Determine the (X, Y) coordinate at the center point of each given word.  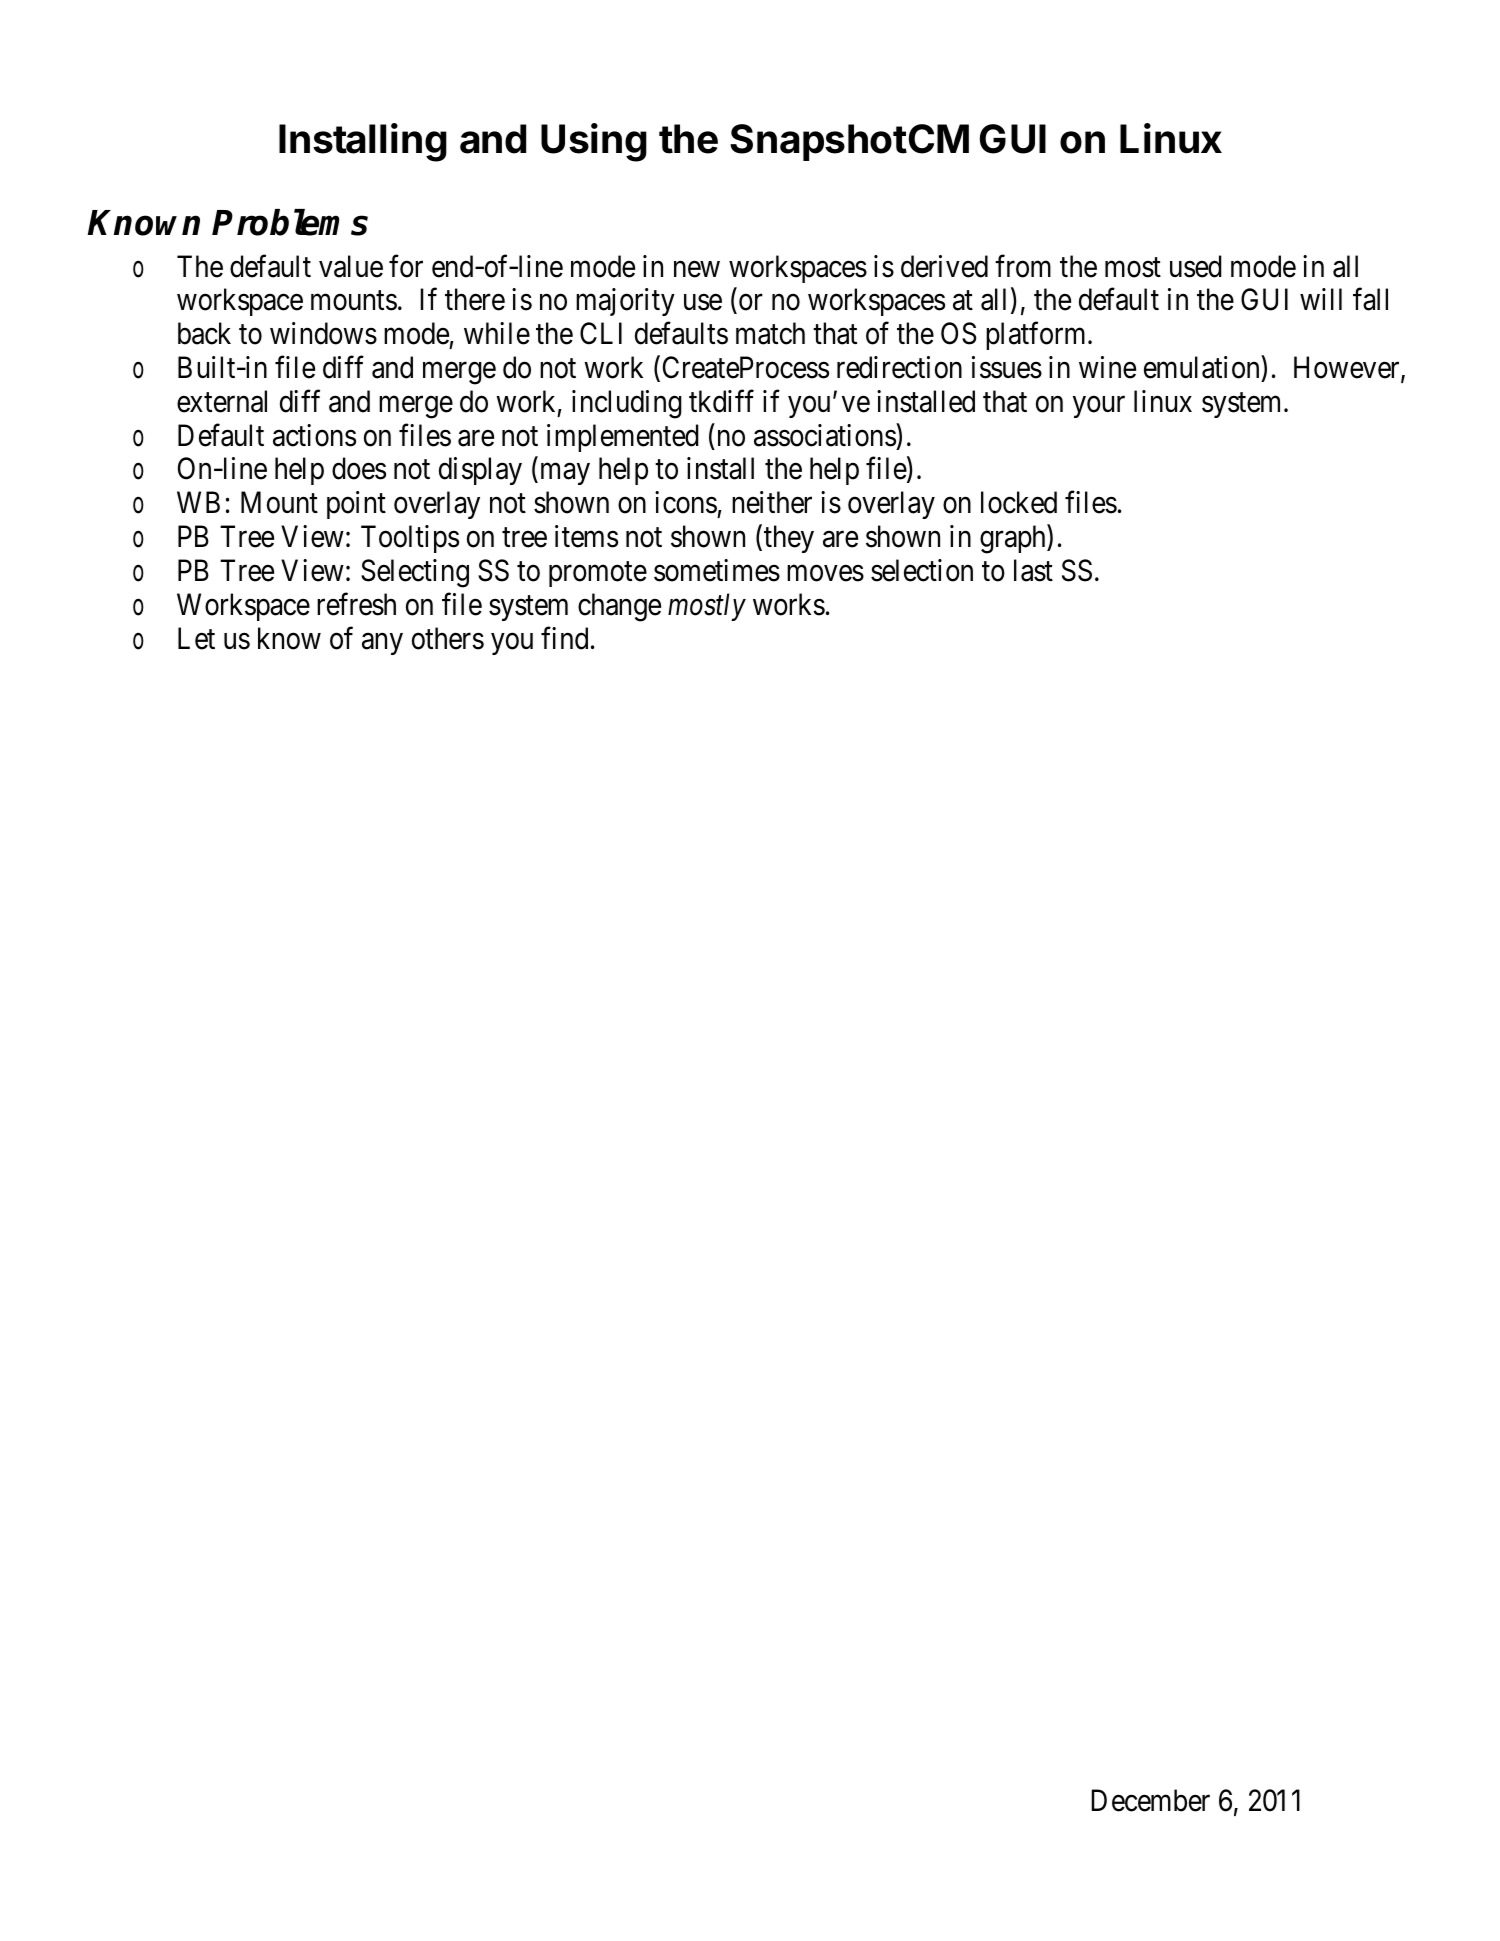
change (619, 607)
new (697, 269)
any (382, 644)
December (1150, 1800)
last (1033, 570)
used (1196, 266)
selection (922, 570)
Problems (290, 222)
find (564, 638)
